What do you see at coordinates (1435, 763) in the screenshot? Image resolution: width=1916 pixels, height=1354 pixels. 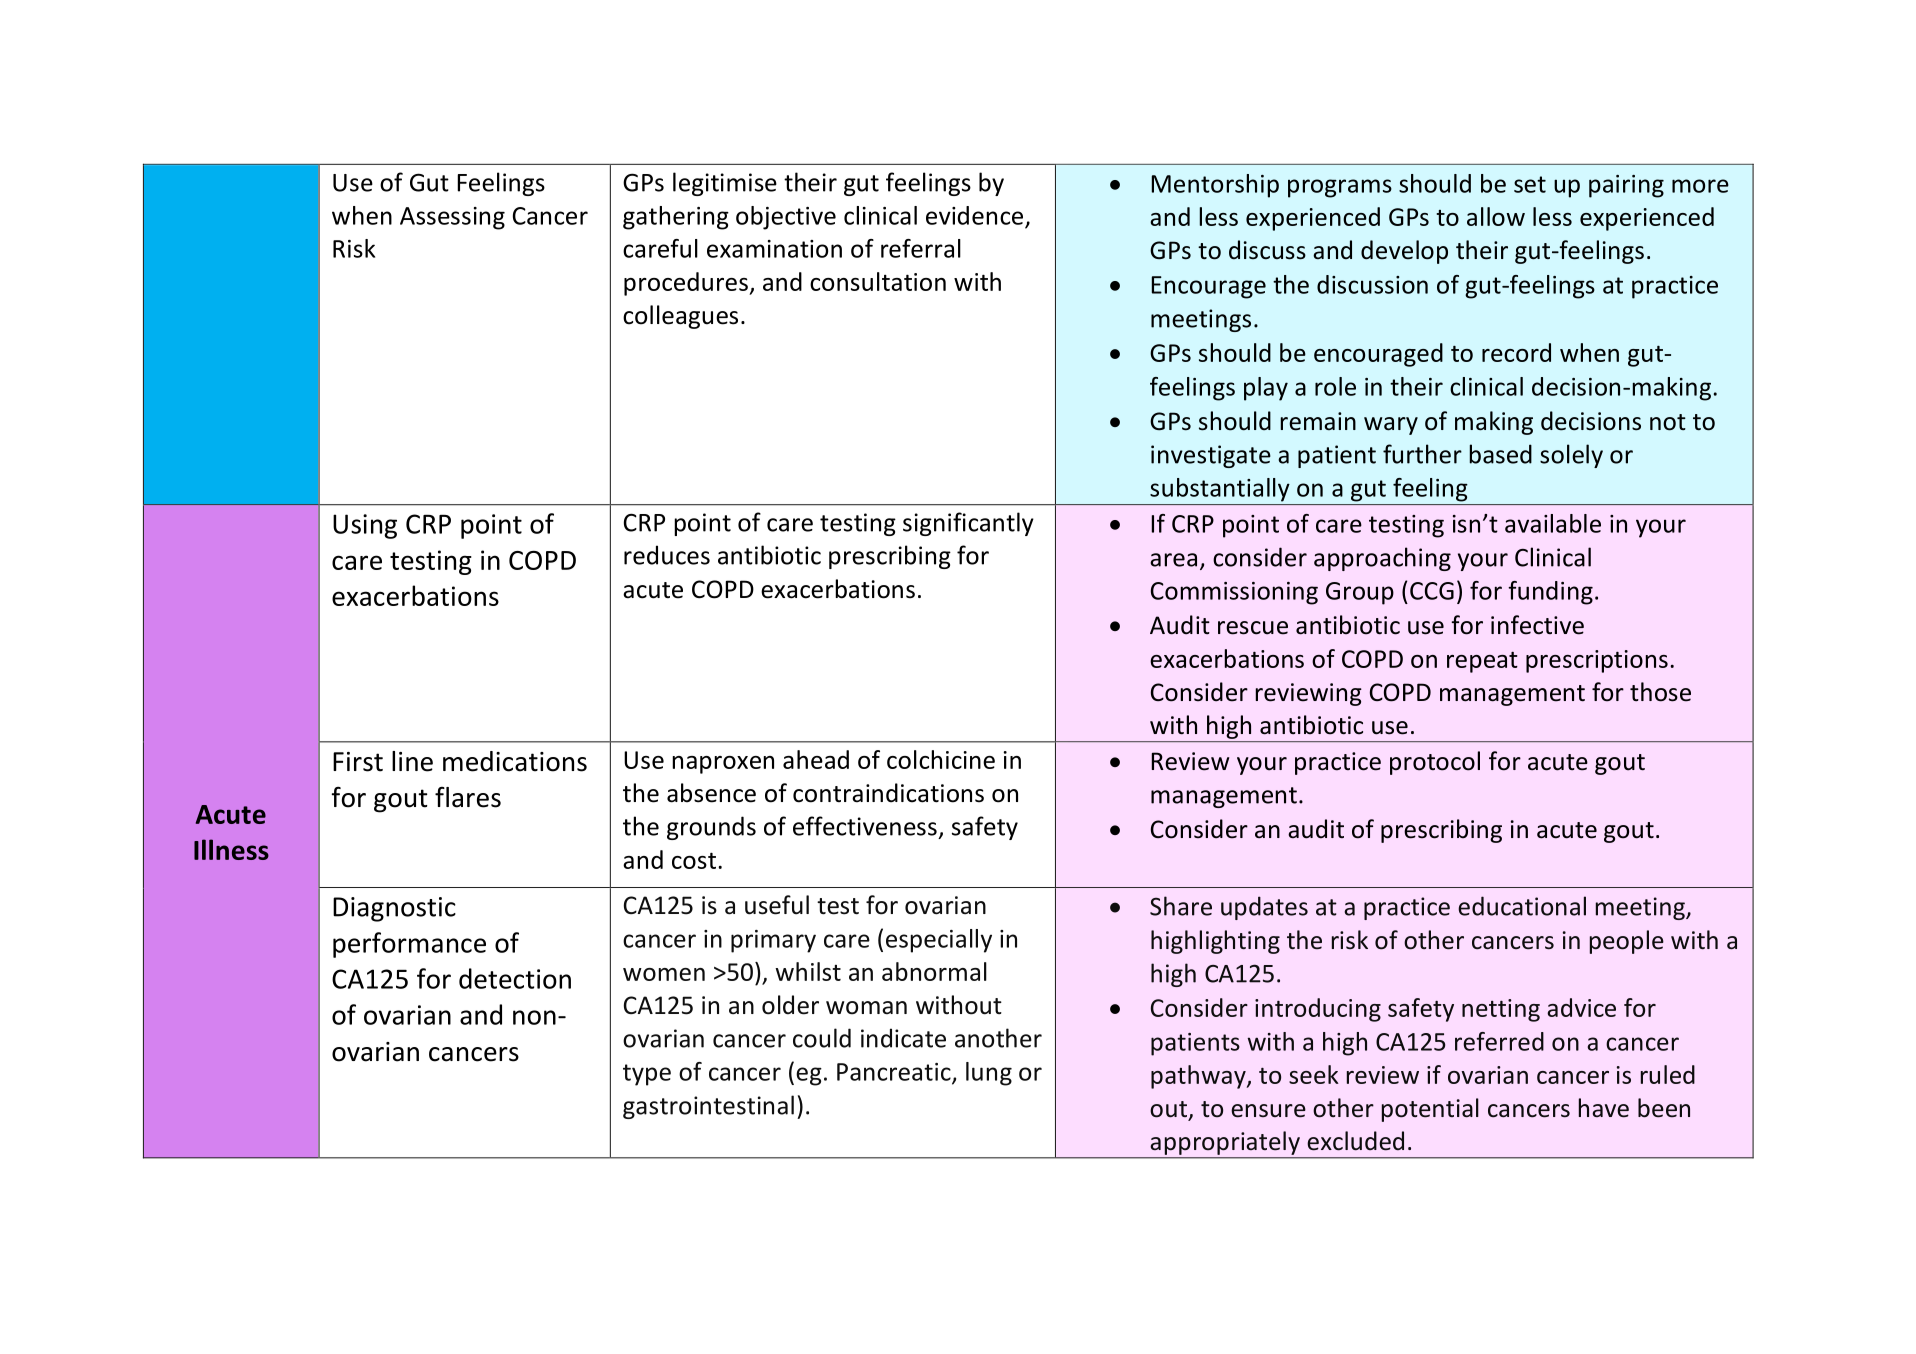 I see `protocol` at bounding box center [1435, 763].
